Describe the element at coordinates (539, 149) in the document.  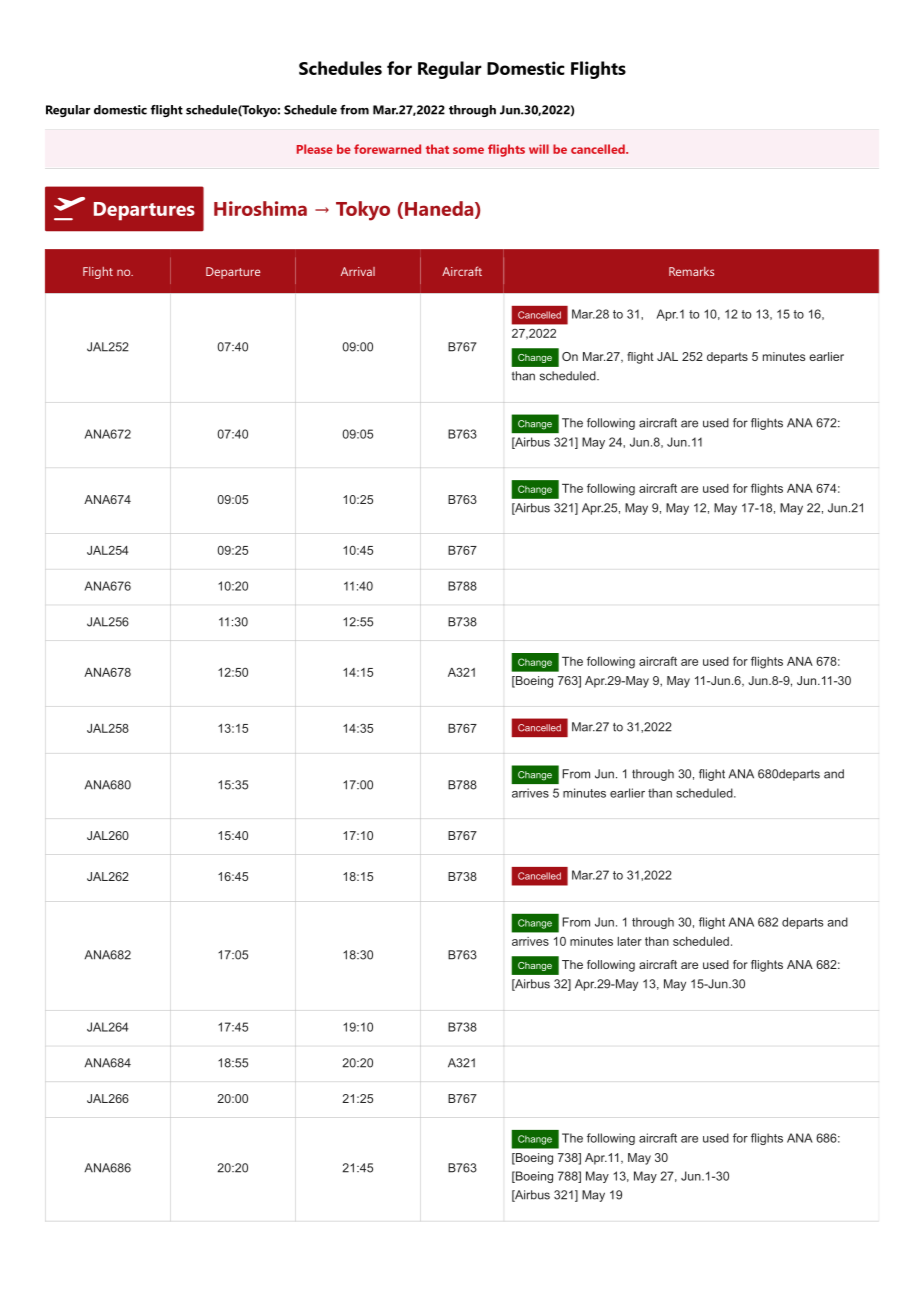
I see `will` at that location.
